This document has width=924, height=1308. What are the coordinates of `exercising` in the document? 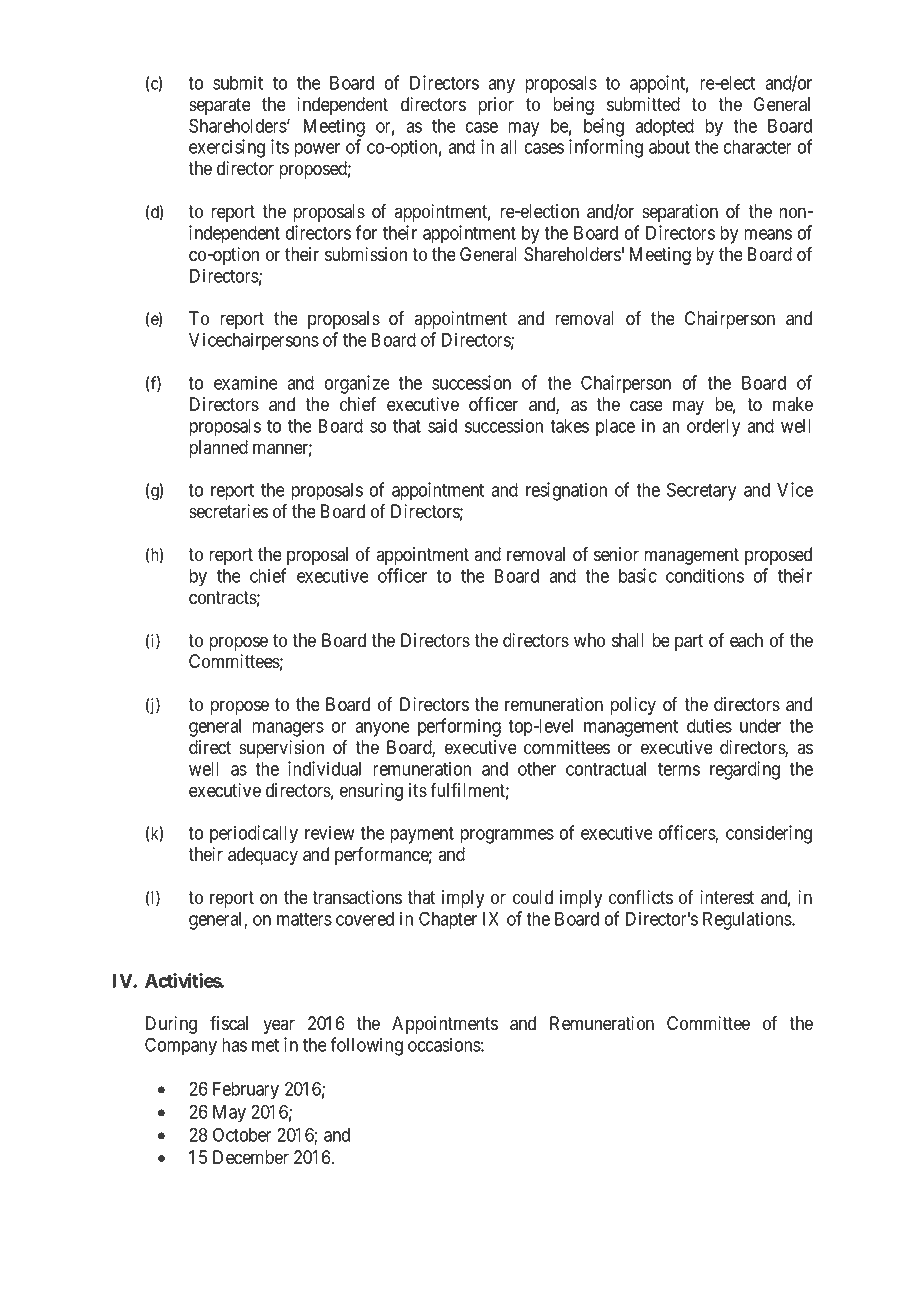 It's located at (227, 148).
